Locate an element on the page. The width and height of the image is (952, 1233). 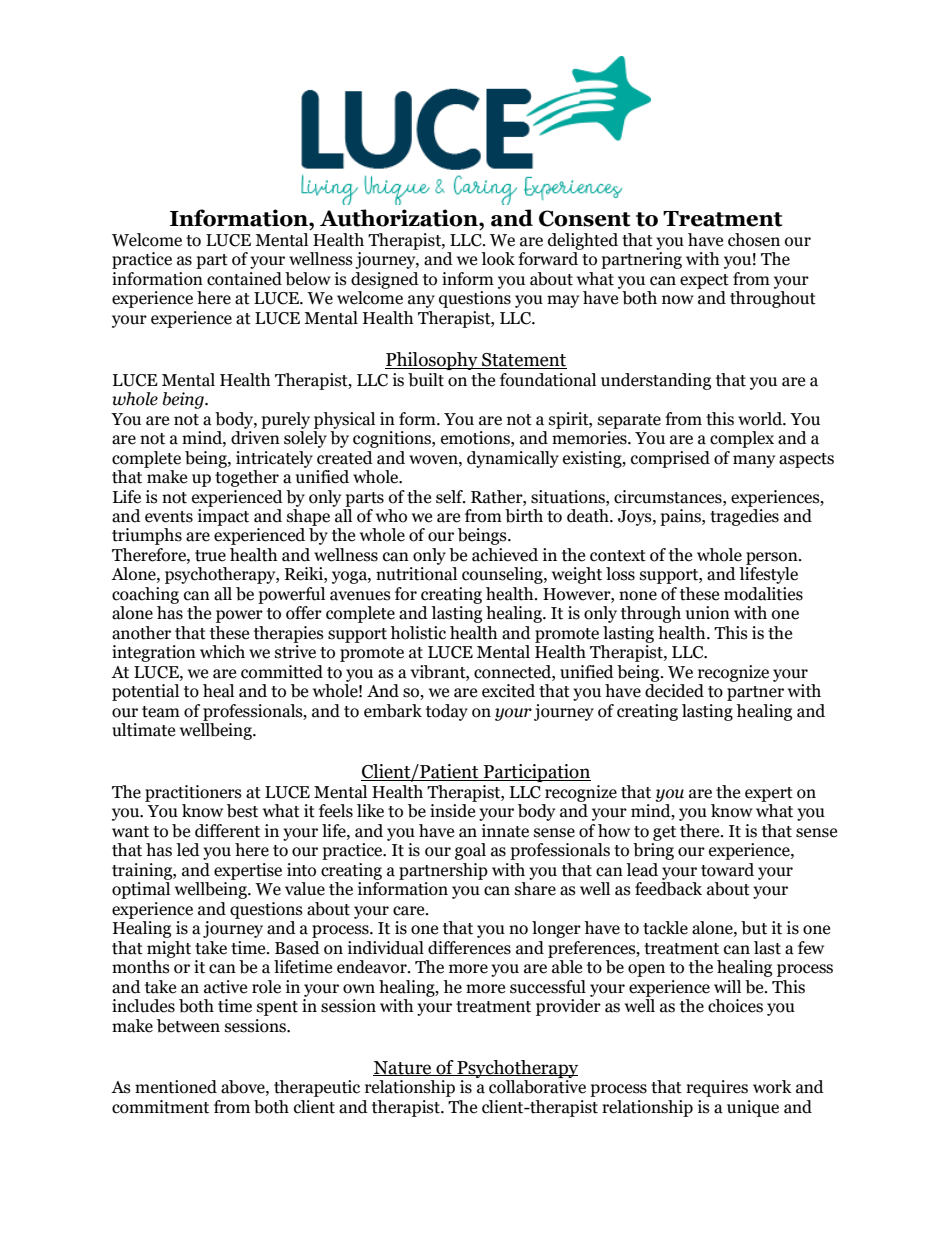
differences is located at coordinates (469, 948).
